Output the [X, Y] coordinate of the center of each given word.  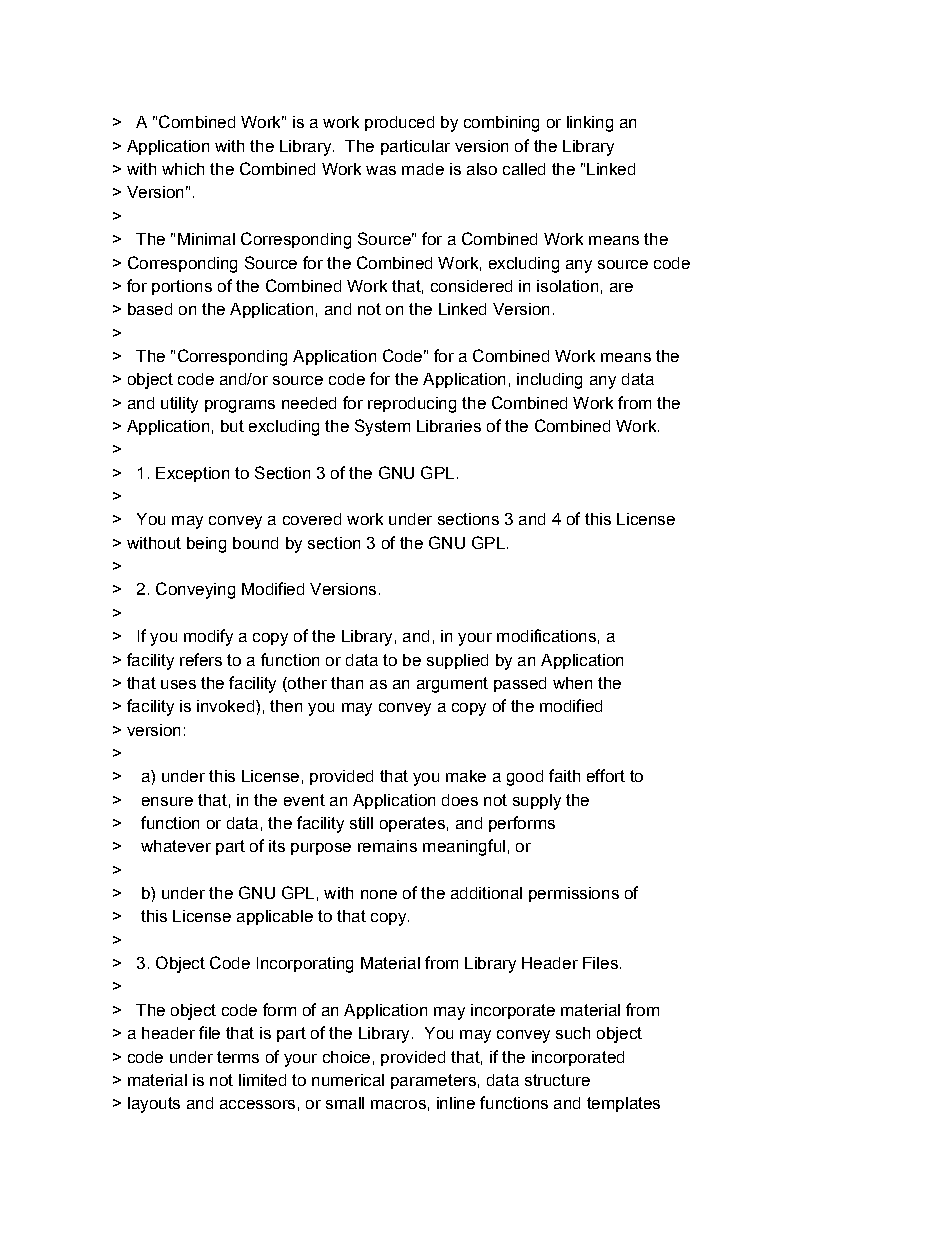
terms [238, 1057]
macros [398, 1104]
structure [557, 1080]
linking [590, 124]
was [381, 170]
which [183, 169]
